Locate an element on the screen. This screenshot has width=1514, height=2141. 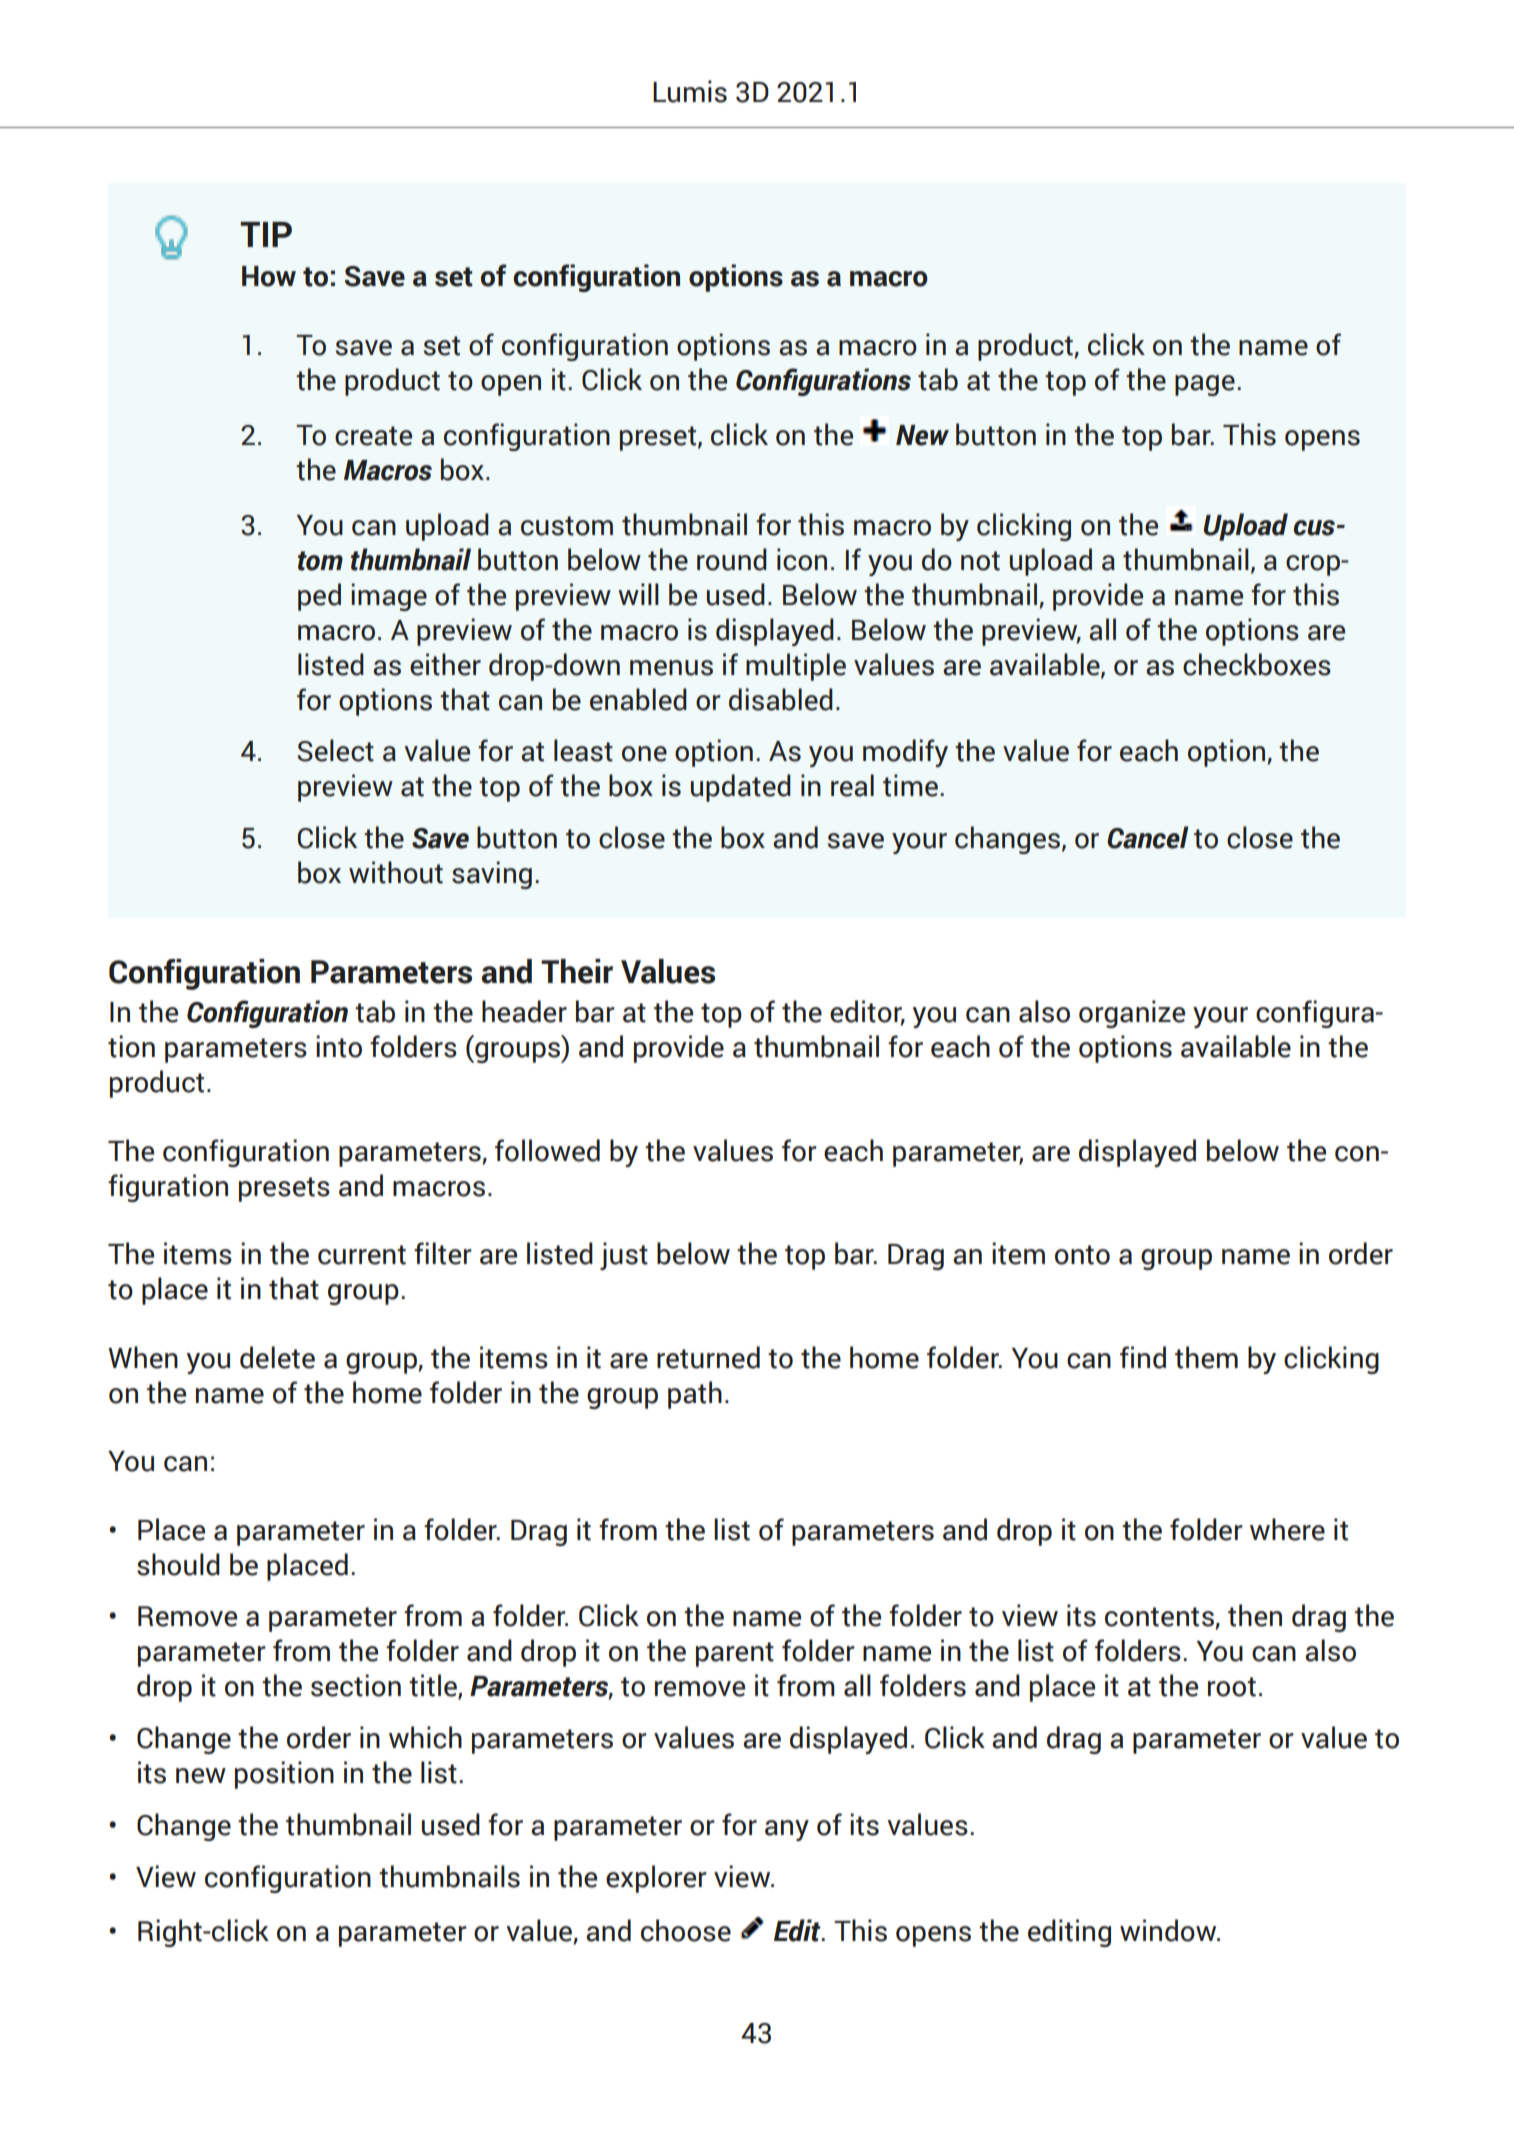
explorer is located at coordinates (656, 1879).
